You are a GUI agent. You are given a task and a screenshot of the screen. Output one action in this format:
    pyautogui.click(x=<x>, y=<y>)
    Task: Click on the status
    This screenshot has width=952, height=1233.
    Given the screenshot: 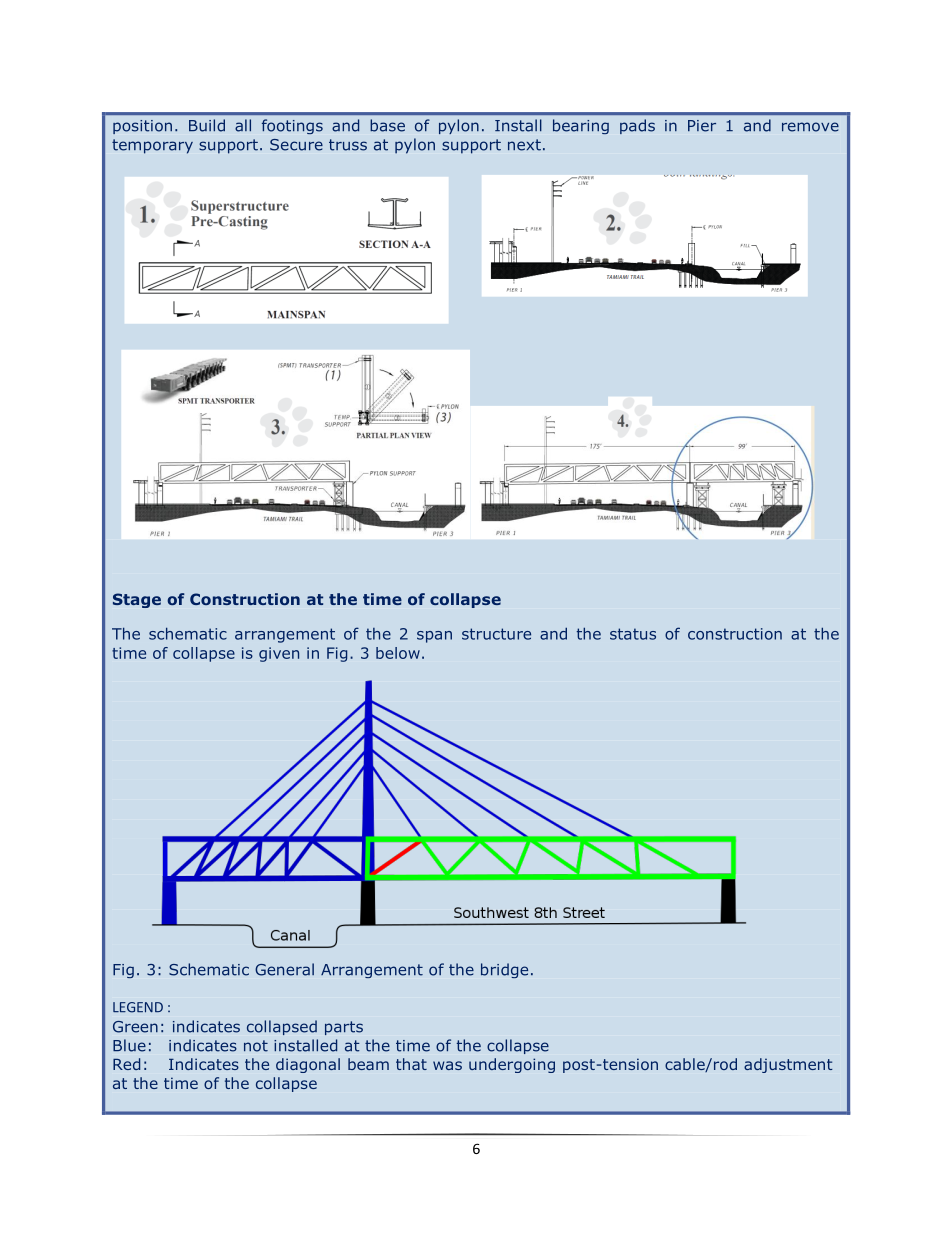 What is the action you would take?
    pyautogui.click(x=633, y=634)
